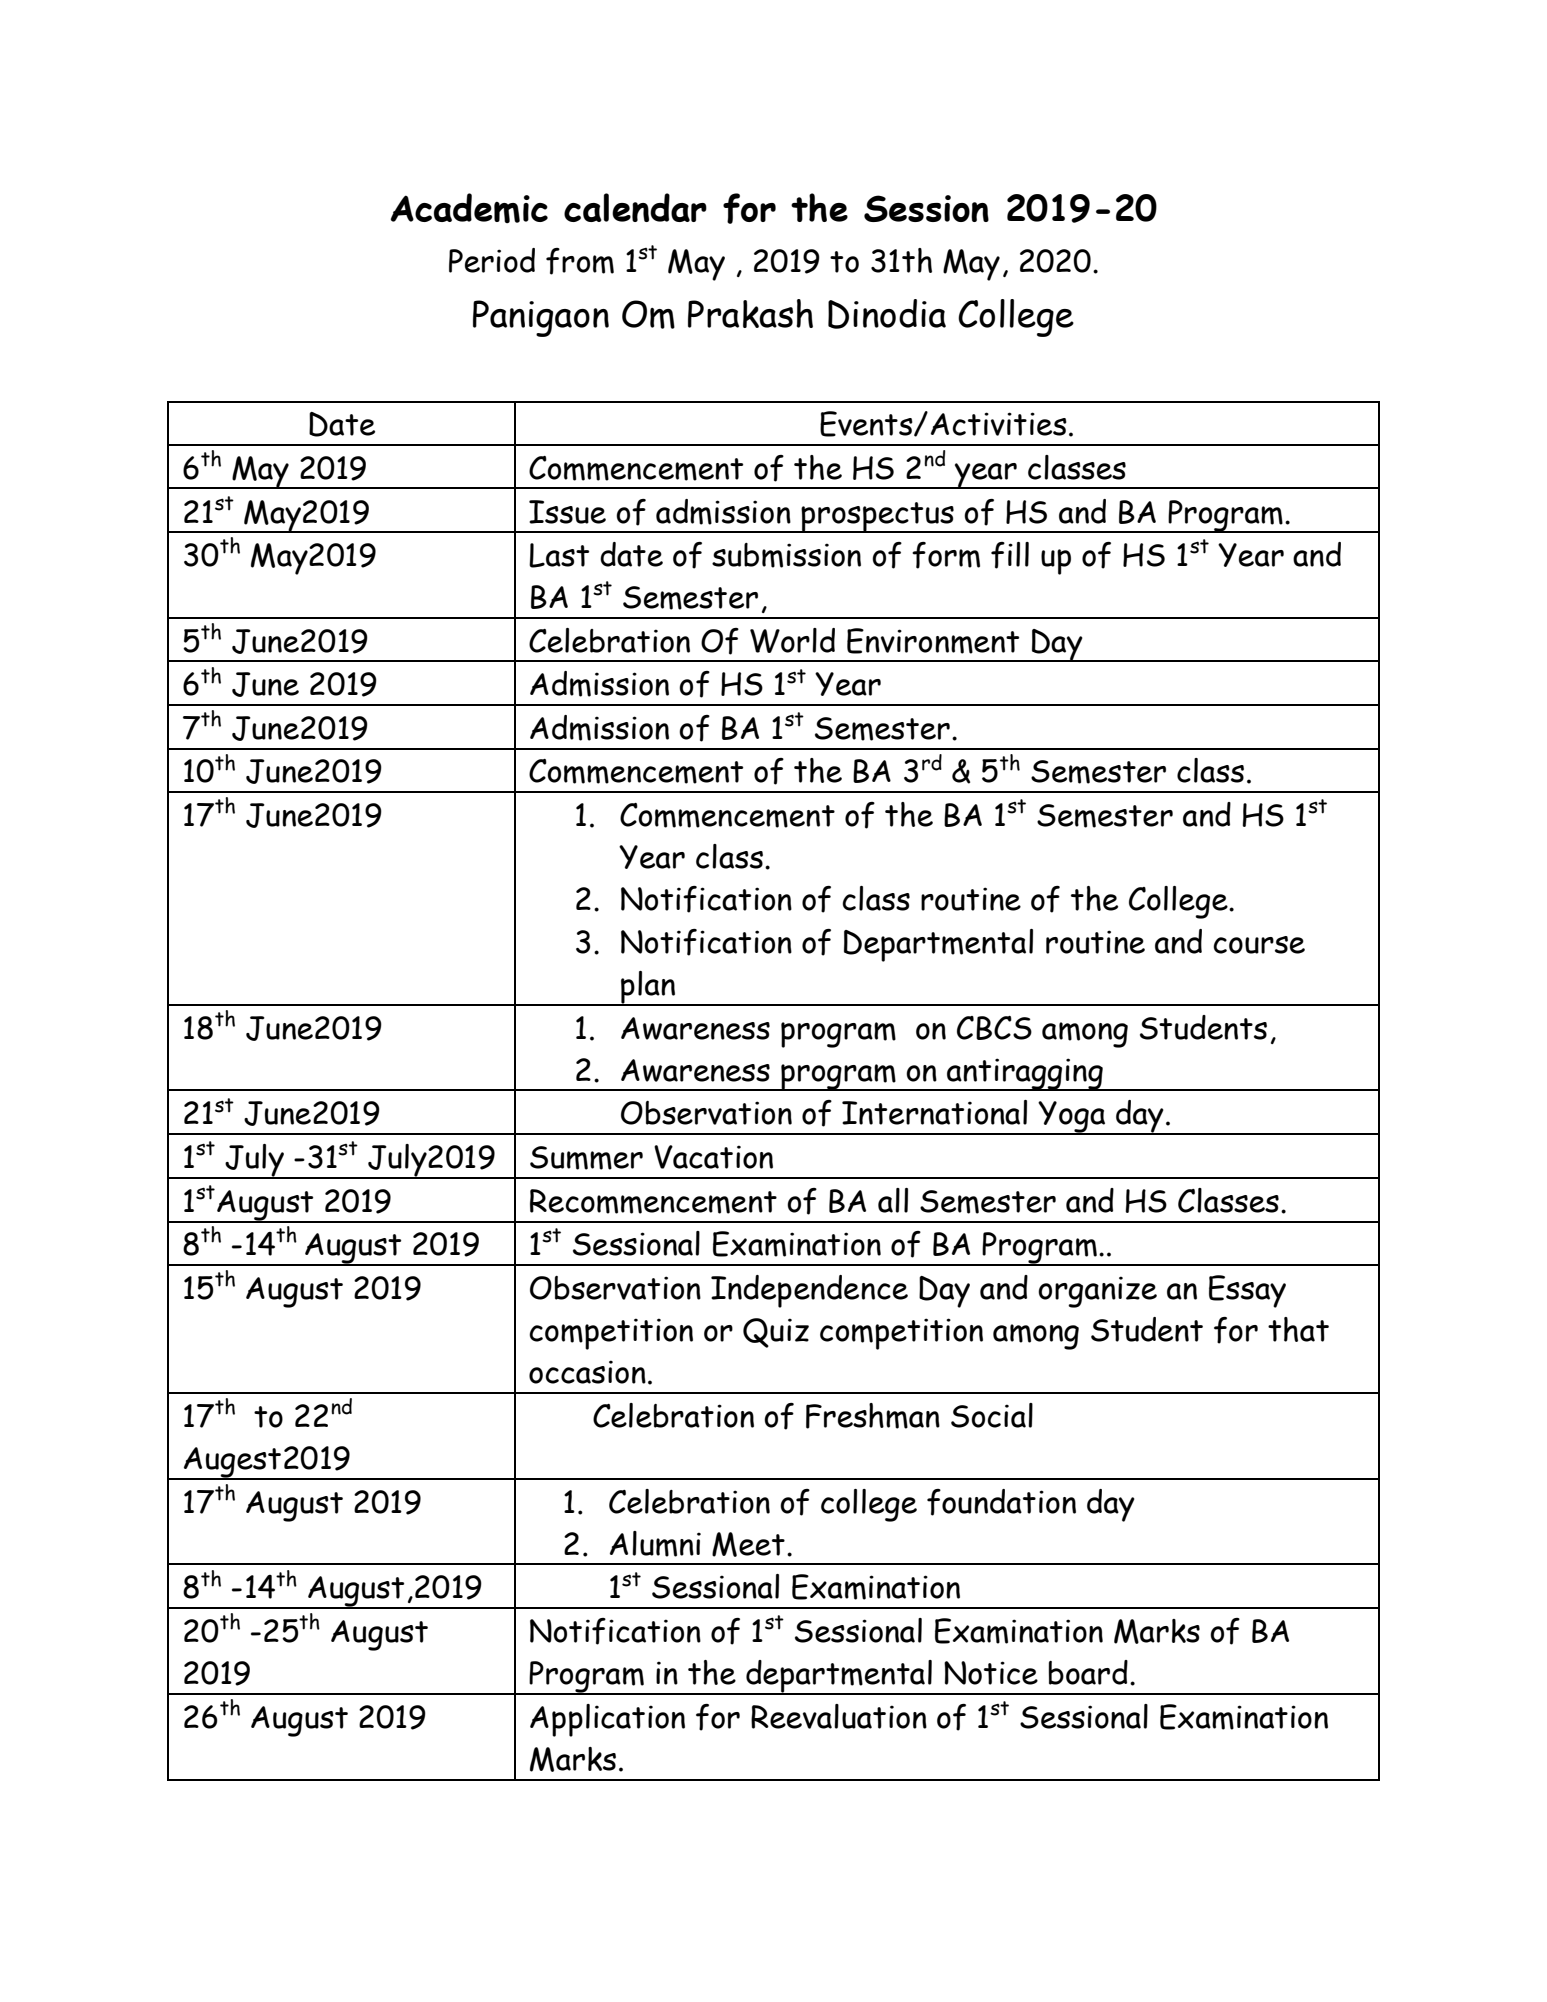 The width and height of the screenshot is (1547, 2002). What do you see at coordinates (994, 1028) in the screenshot?
I see `CBCS` at bounding box center [994, 1028].
